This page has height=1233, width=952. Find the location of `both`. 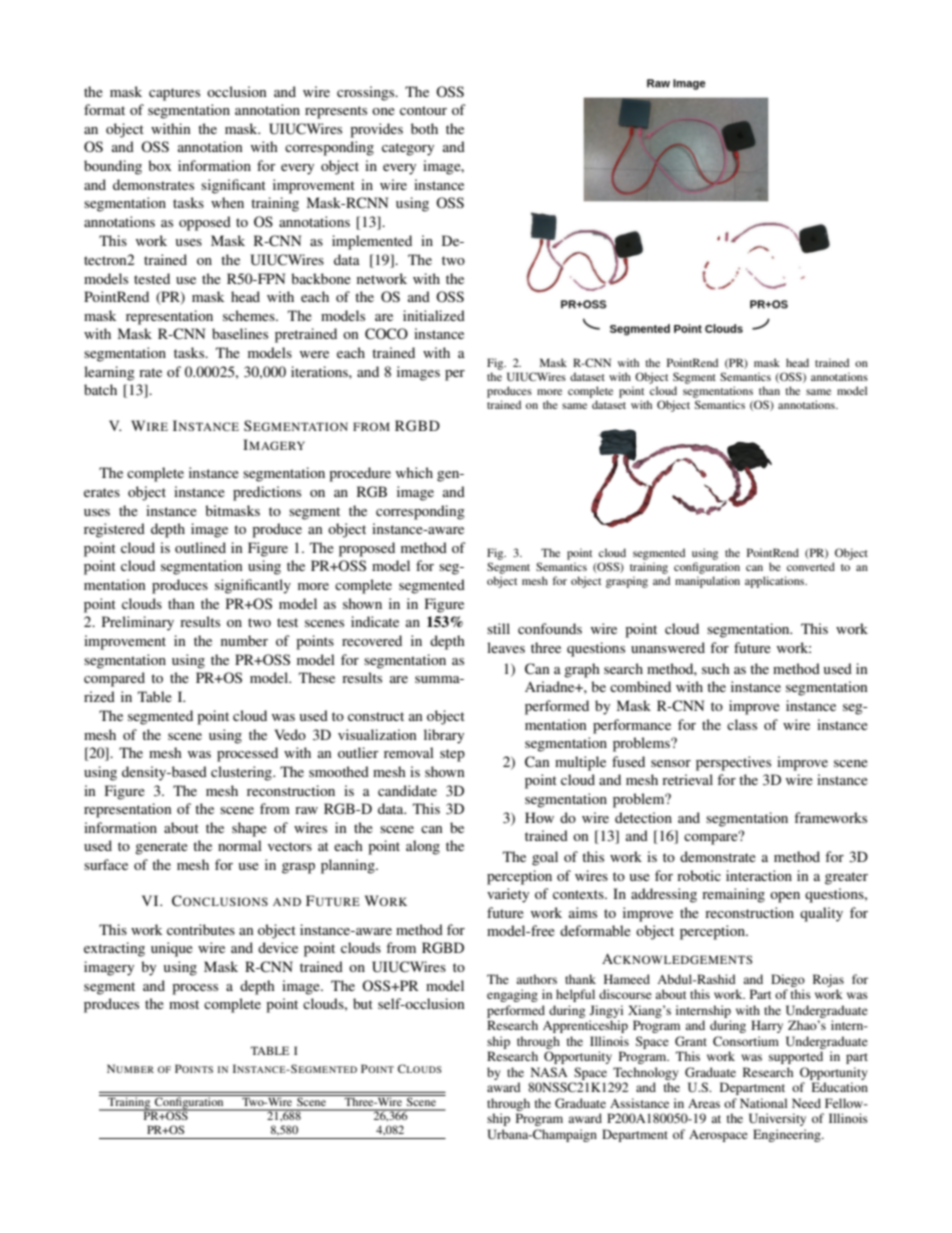

both is located at coordinates (424, 128).
